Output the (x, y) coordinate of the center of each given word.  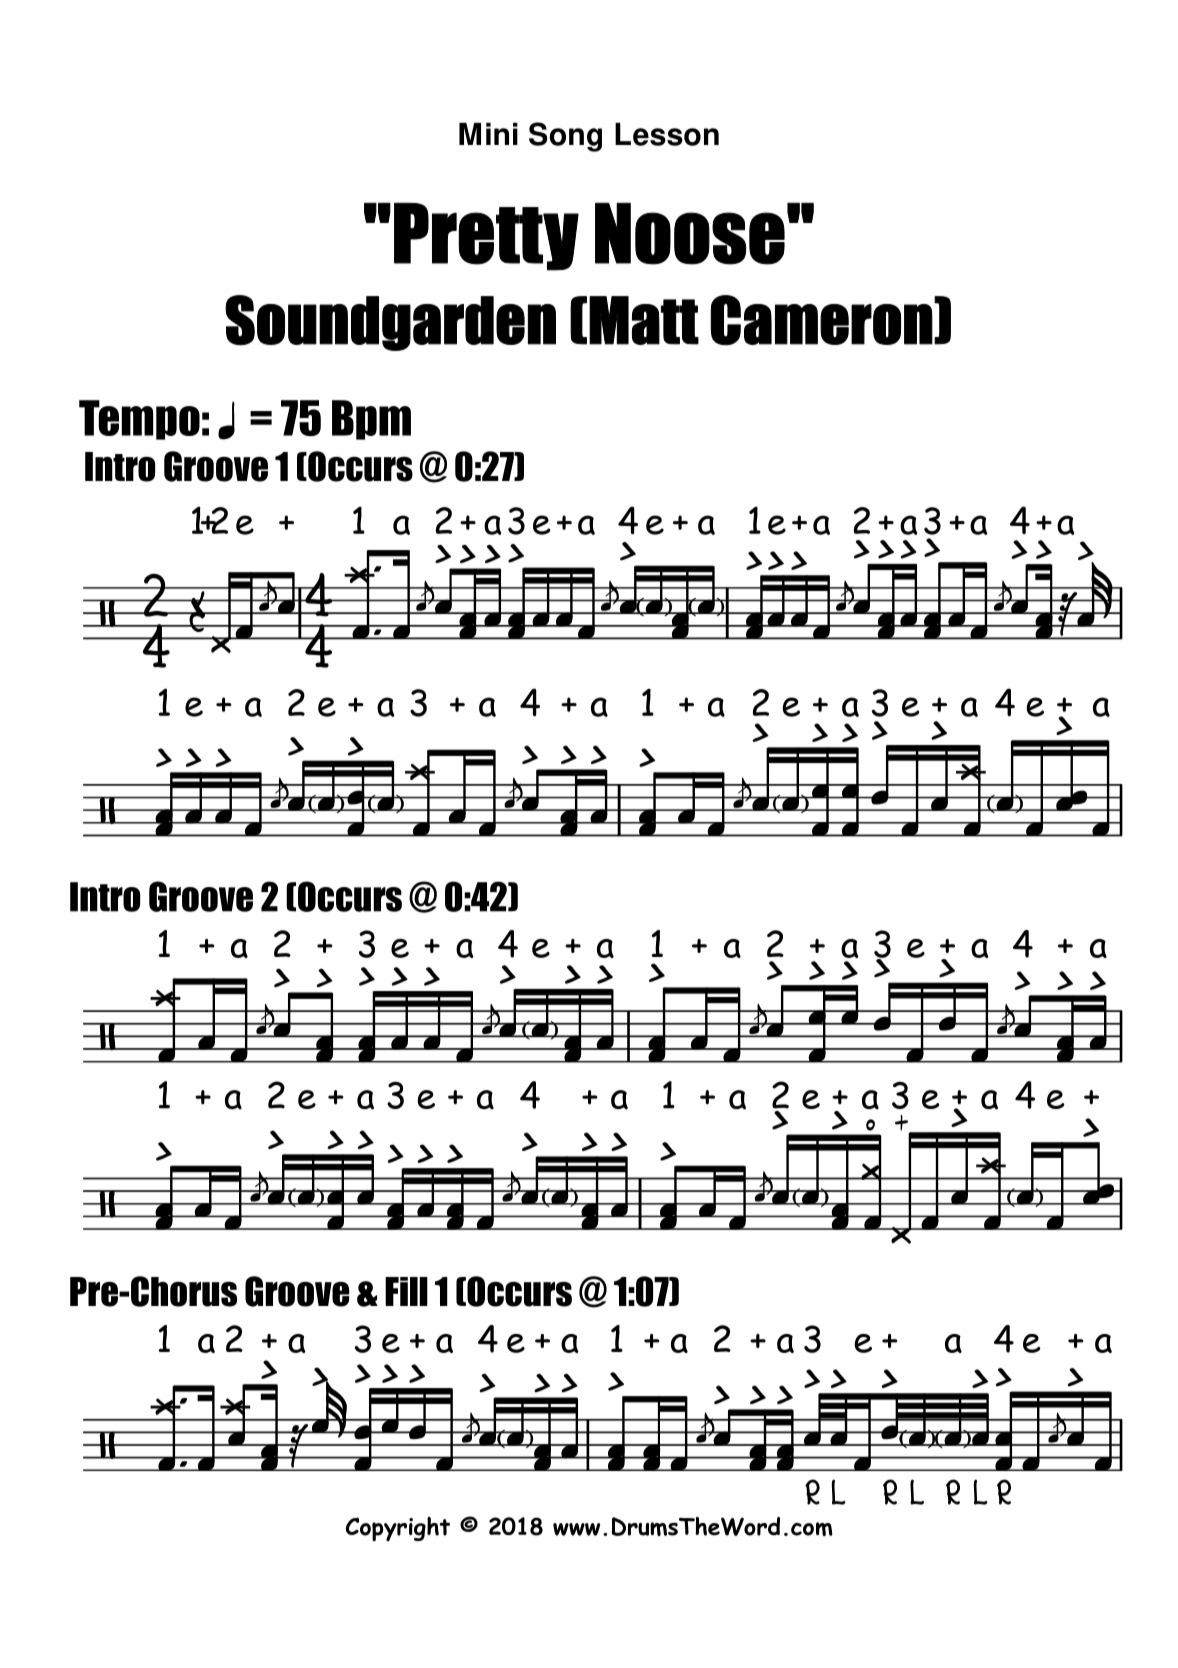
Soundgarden (390, 323)
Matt (644, 320)
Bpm (371, 420)
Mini (488, 134)
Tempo (139, 420)
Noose (690, 233)
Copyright (398, 1529)
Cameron (821, 320)
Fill (406, 1291)
